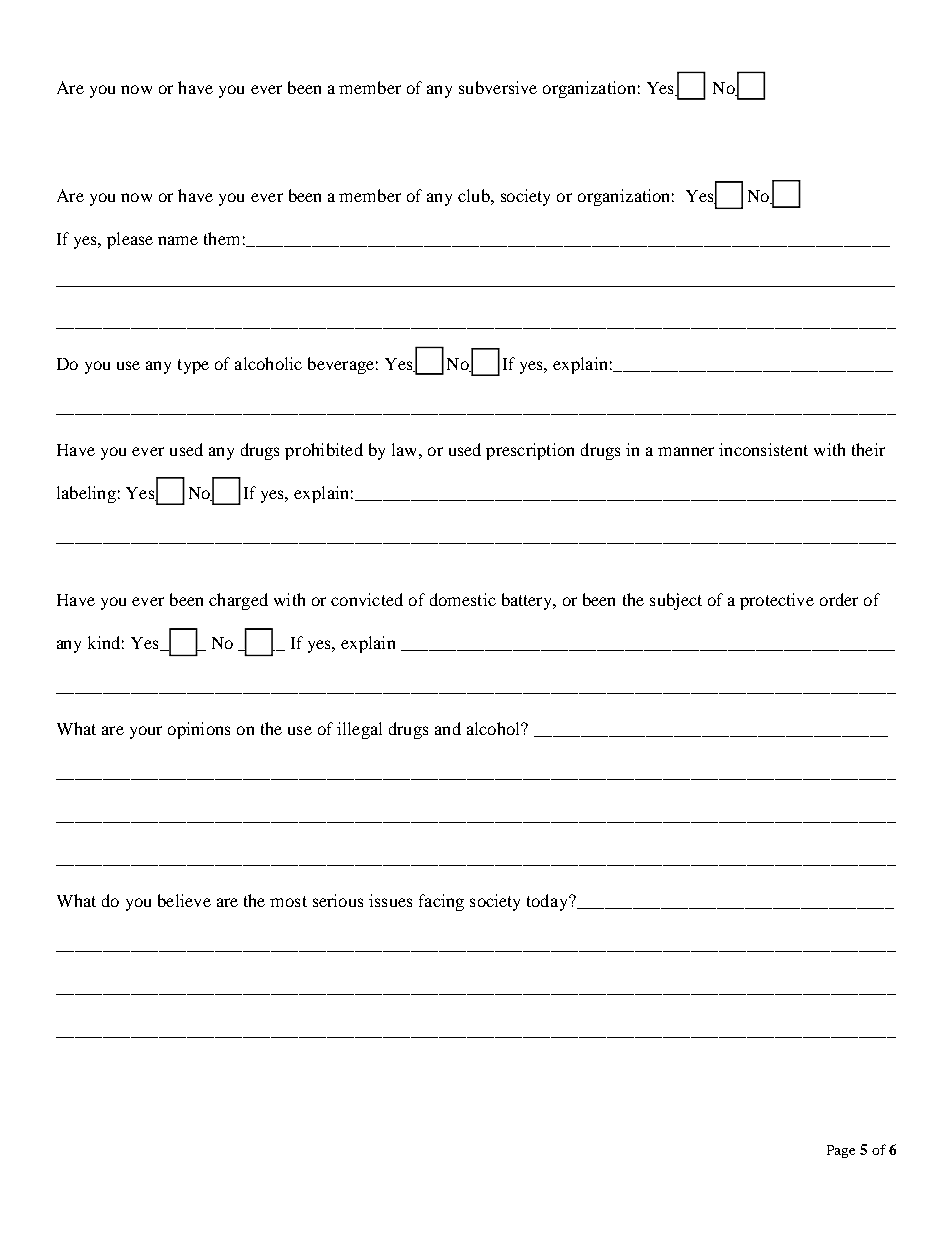  What do you see at coordinates (178, 240) in the screenshot?
I see `name` at bounding box center [178, 240].
